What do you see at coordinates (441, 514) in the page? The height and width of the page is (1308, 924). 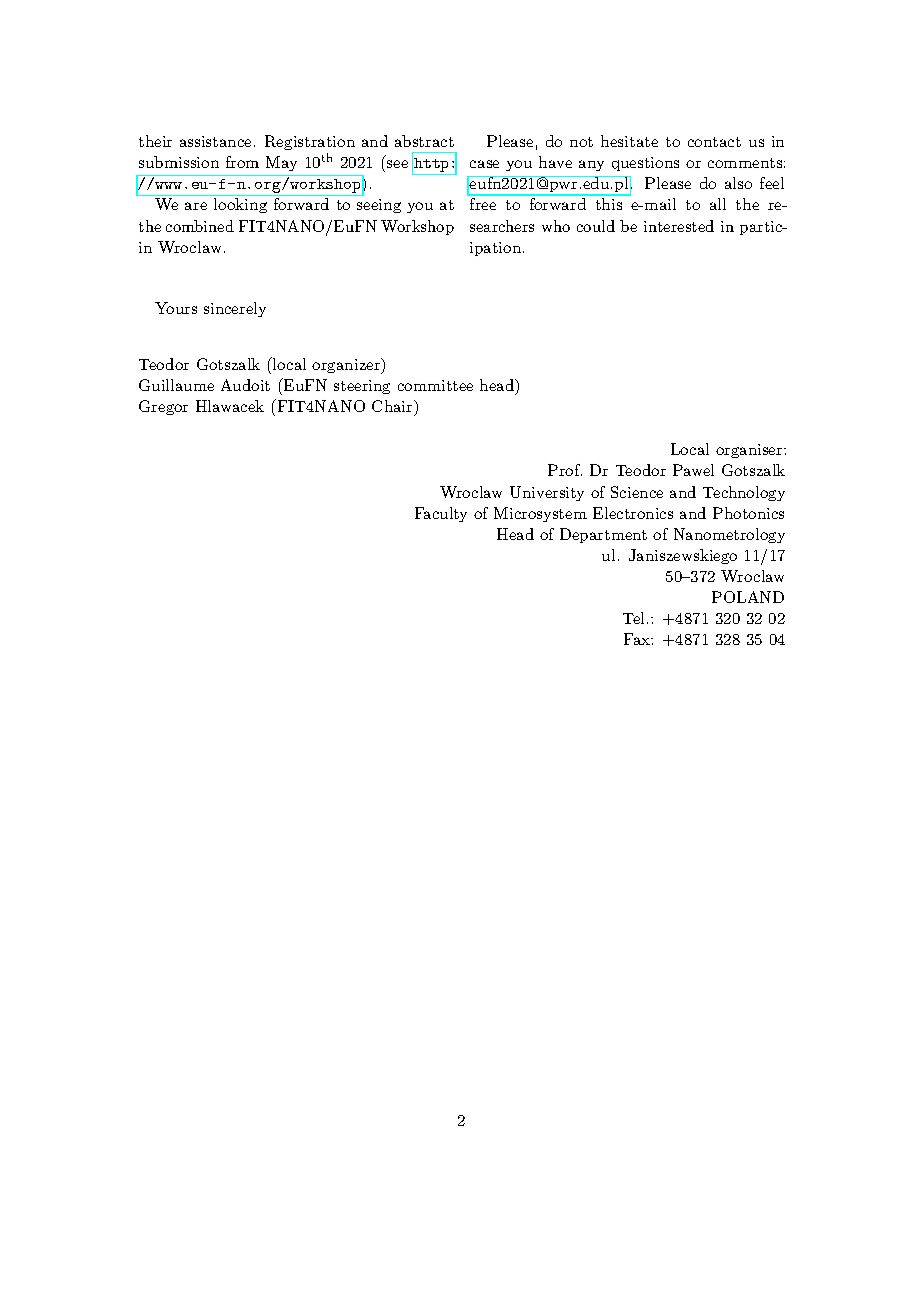 I see `Faculty` at bounding box center [441, 514].
